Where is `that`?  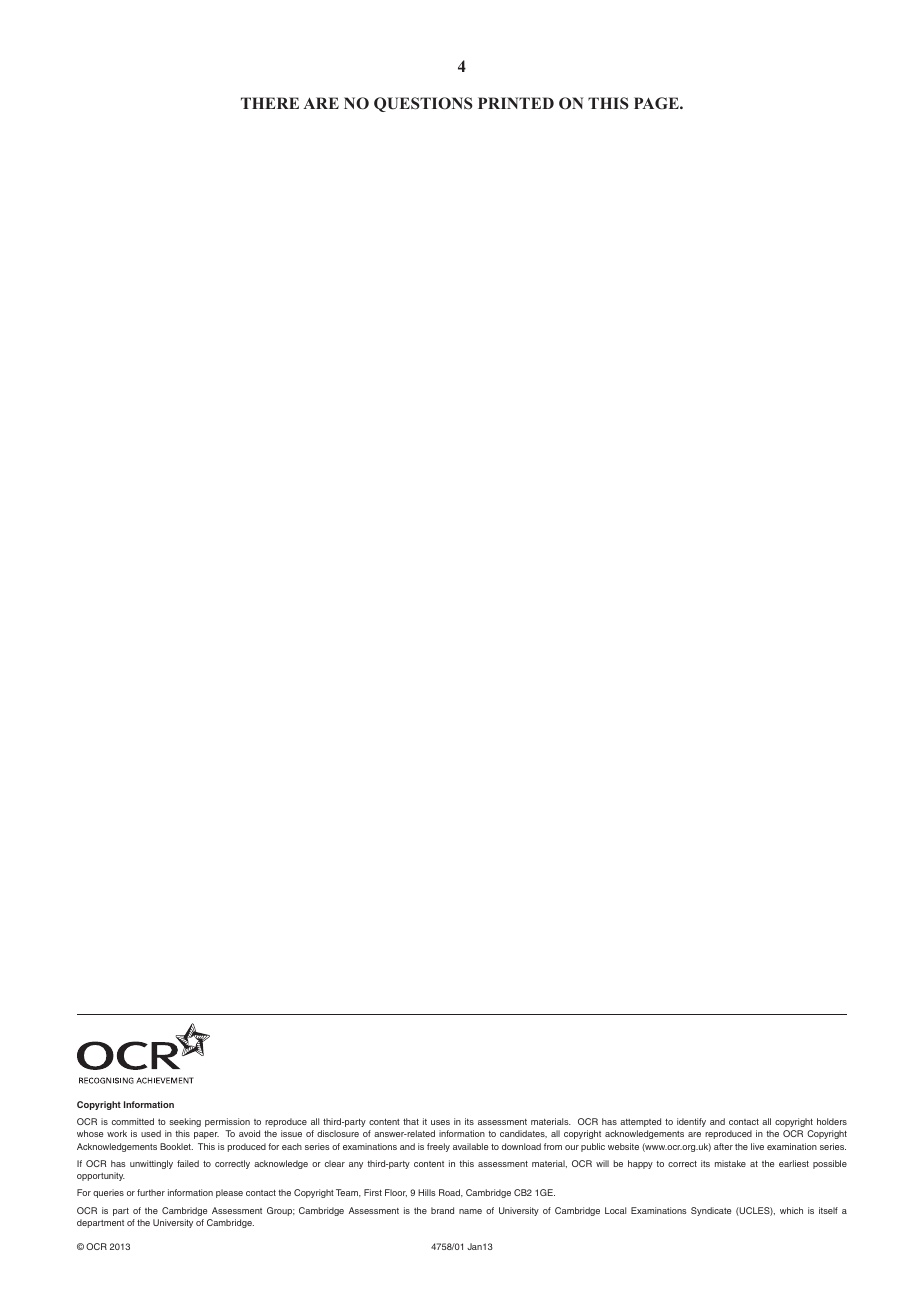
that is located at coordinates (411, 1121).
